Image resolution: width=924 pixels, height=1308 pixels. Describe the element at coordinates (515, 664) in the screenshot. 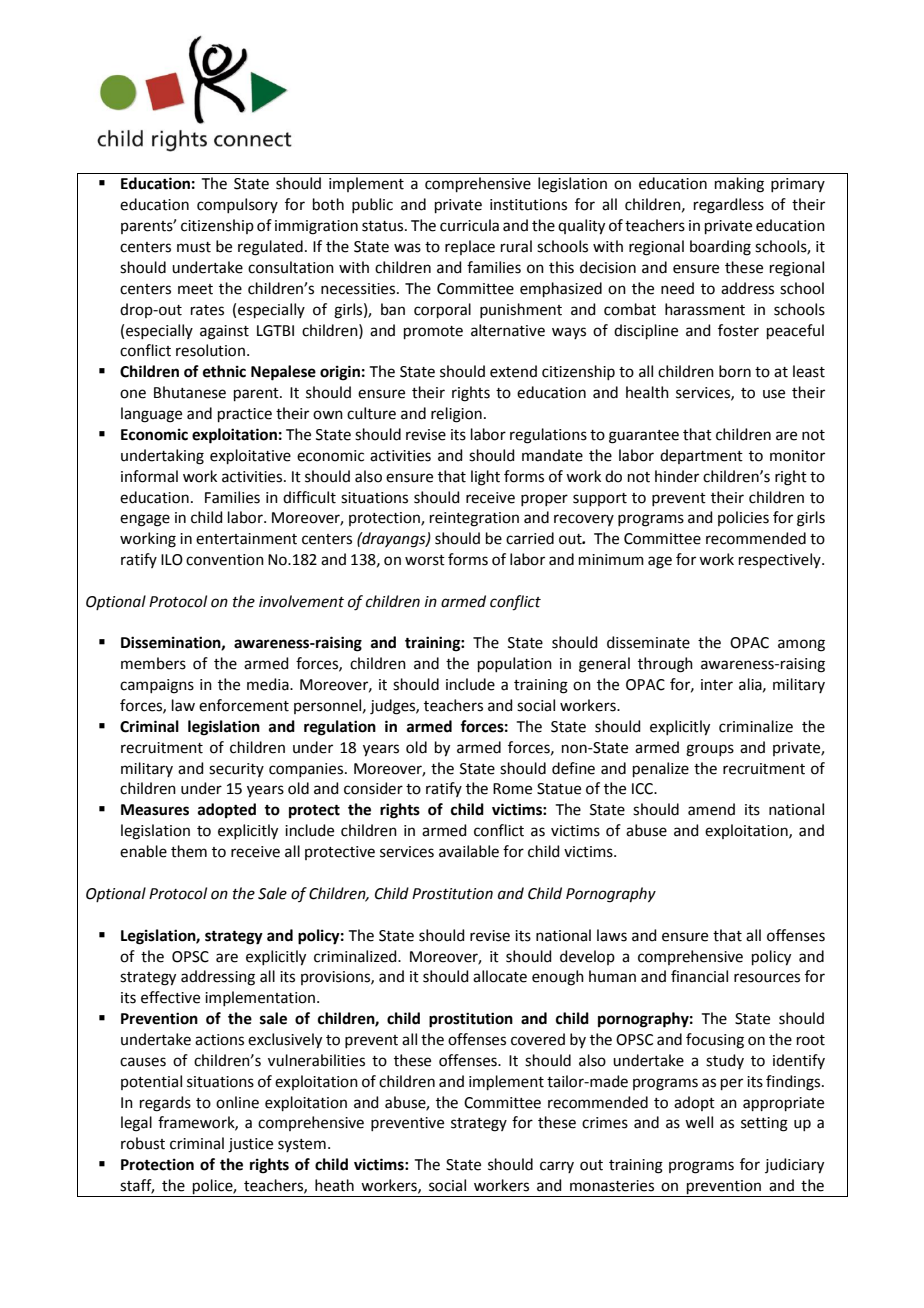

I see `population` at that location.
